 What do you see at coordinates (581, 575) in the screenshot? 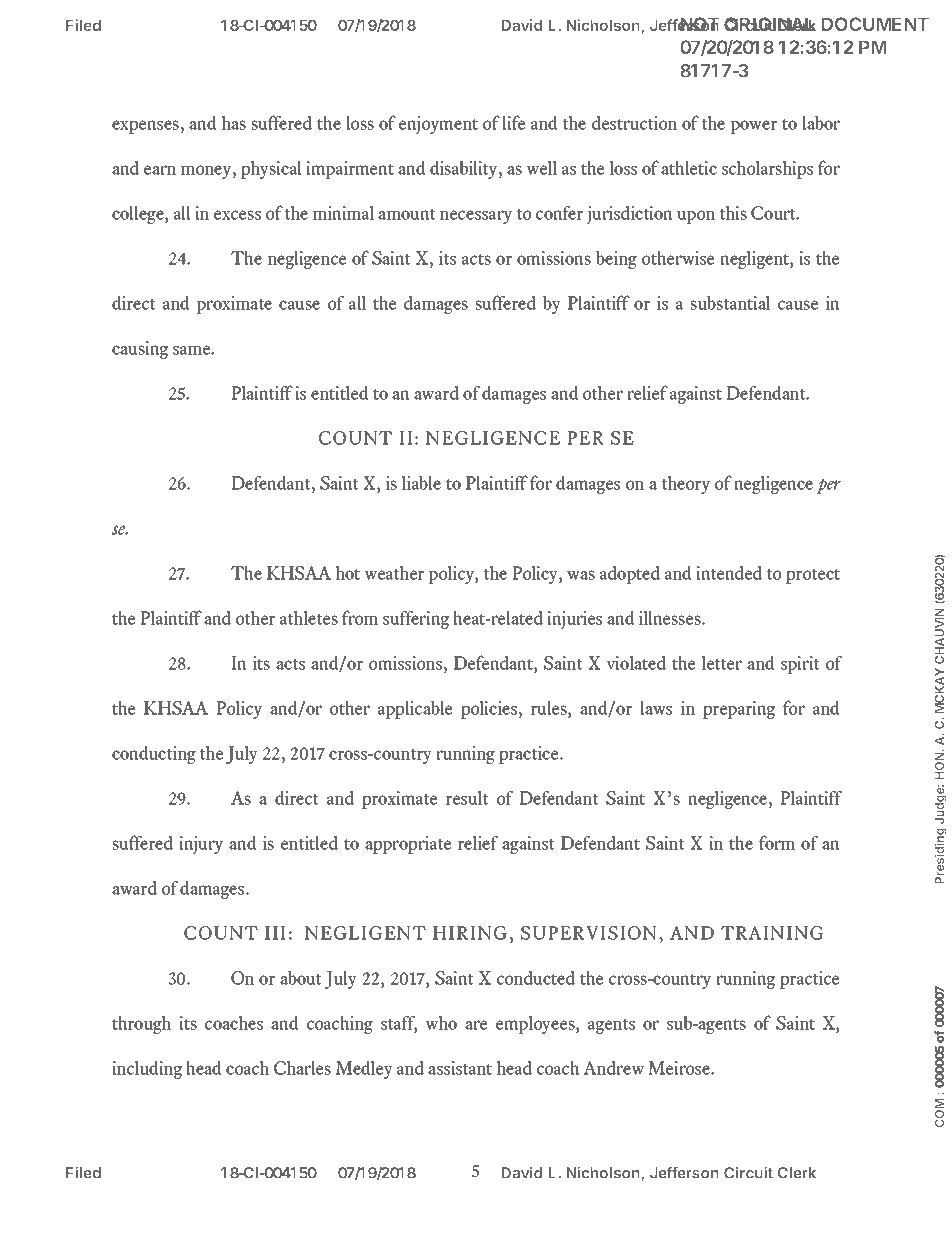
I see `was` at bounding box center [581, 575].
